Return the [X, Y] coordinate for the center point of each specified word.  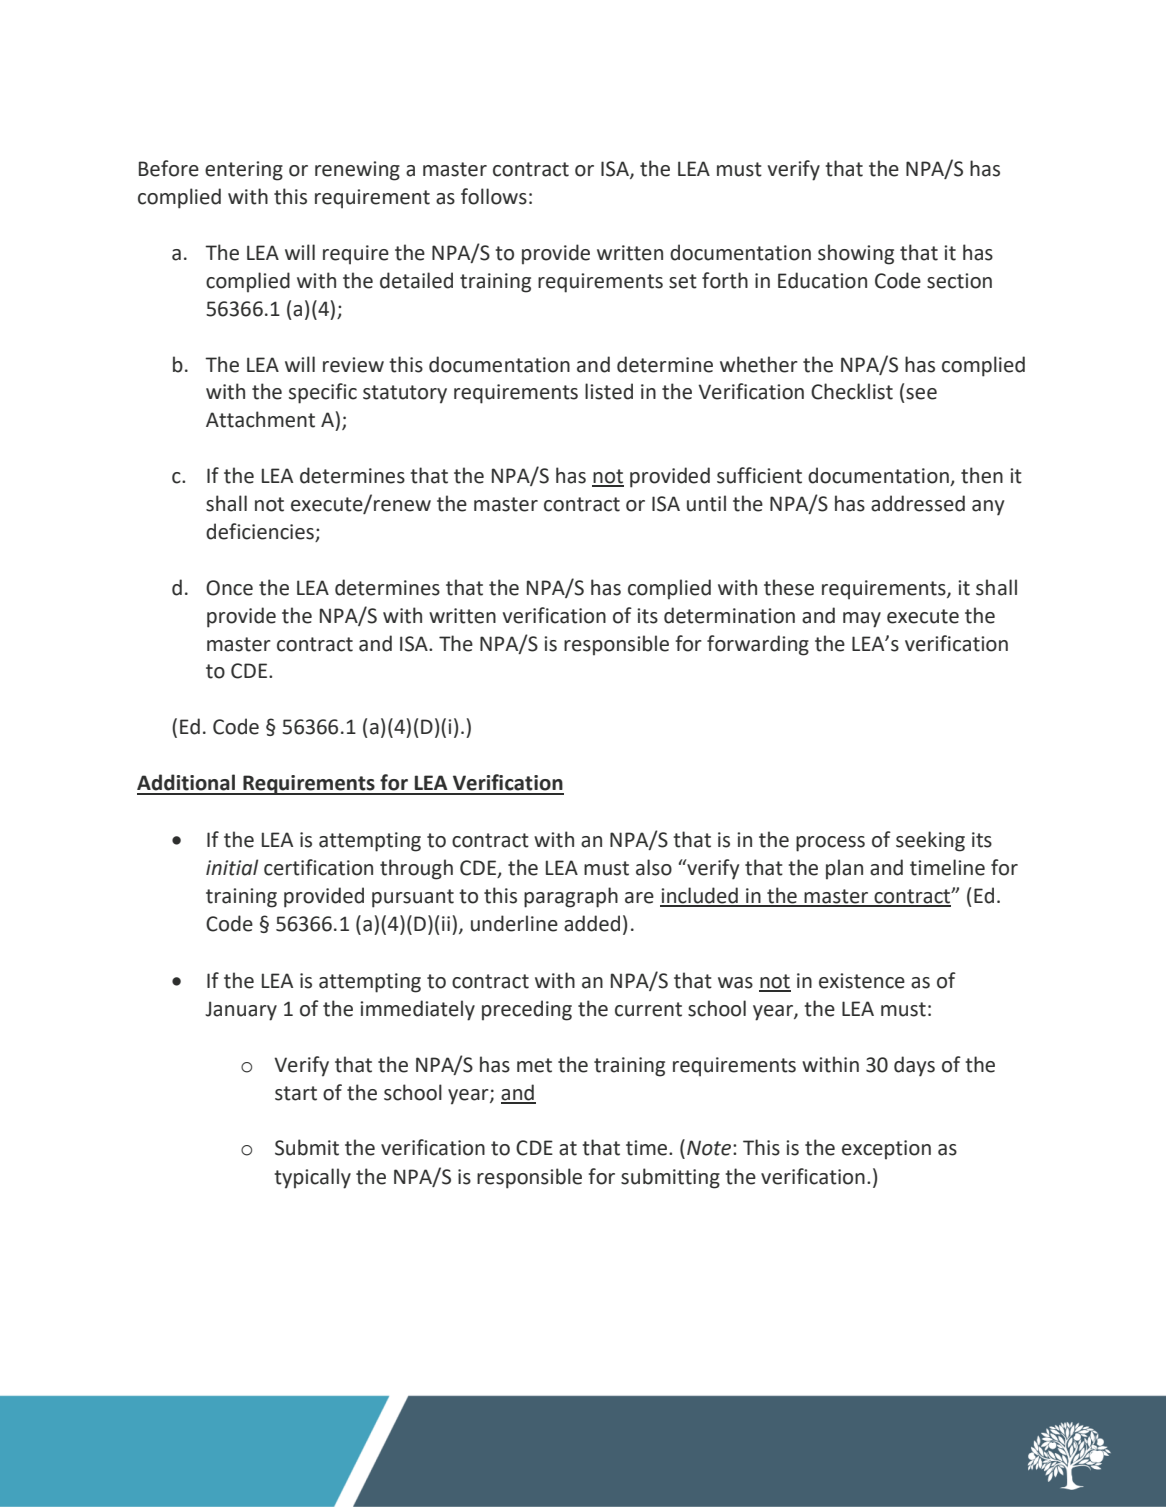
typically [312, 1178]
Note [710, 1148]
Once [229, 588]
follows [494, 196]
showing [856, 254]
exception [886, 1150]
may [862, 620]
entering [244, 171]
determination [729, 615]
